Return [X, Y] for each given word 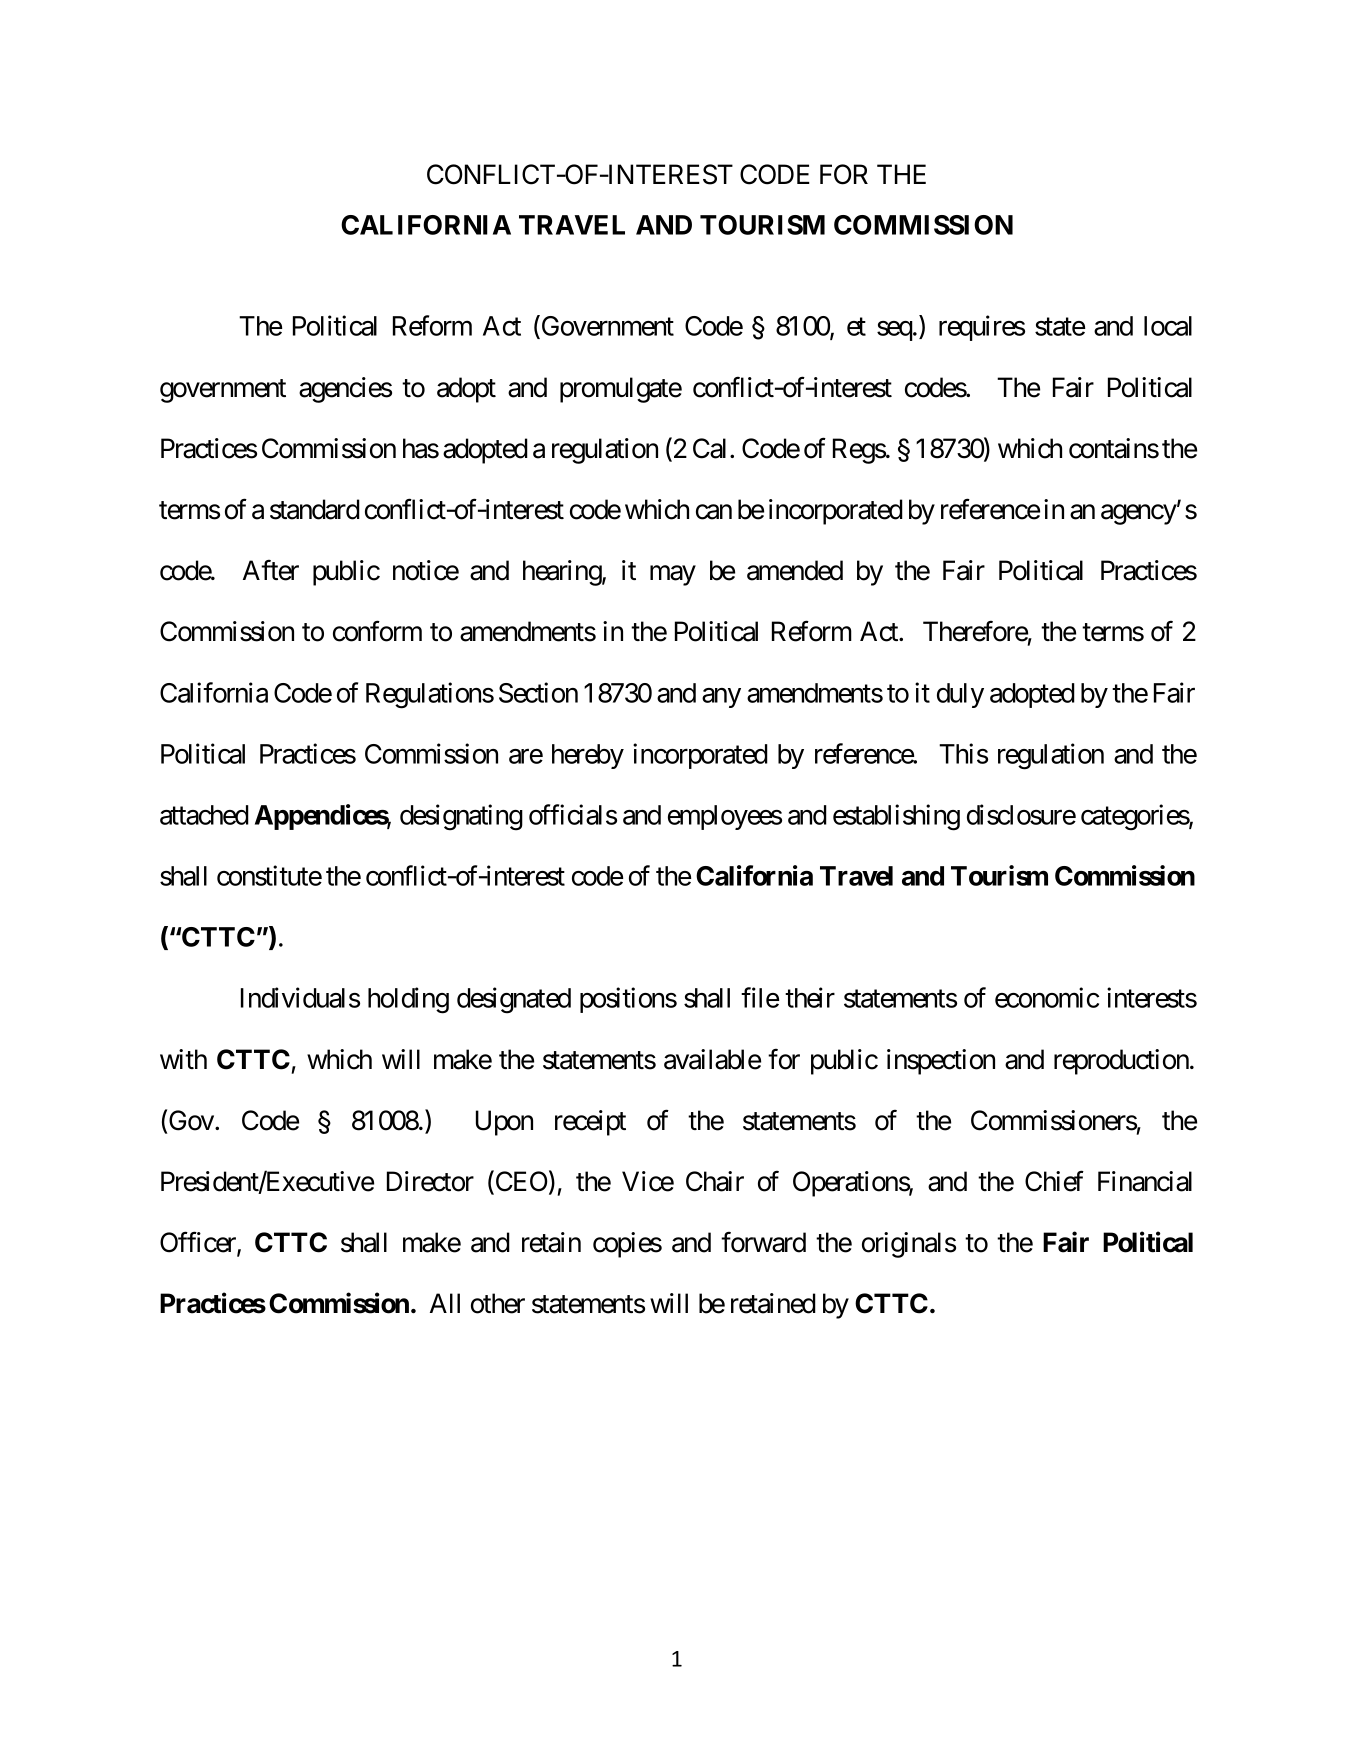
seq [895, 331]
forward [763, 1242]
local [1168, 326]
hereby [588, 756]
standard [315, 509]
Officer [199, 1243]
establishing [896, 817]
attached [204, 815]
